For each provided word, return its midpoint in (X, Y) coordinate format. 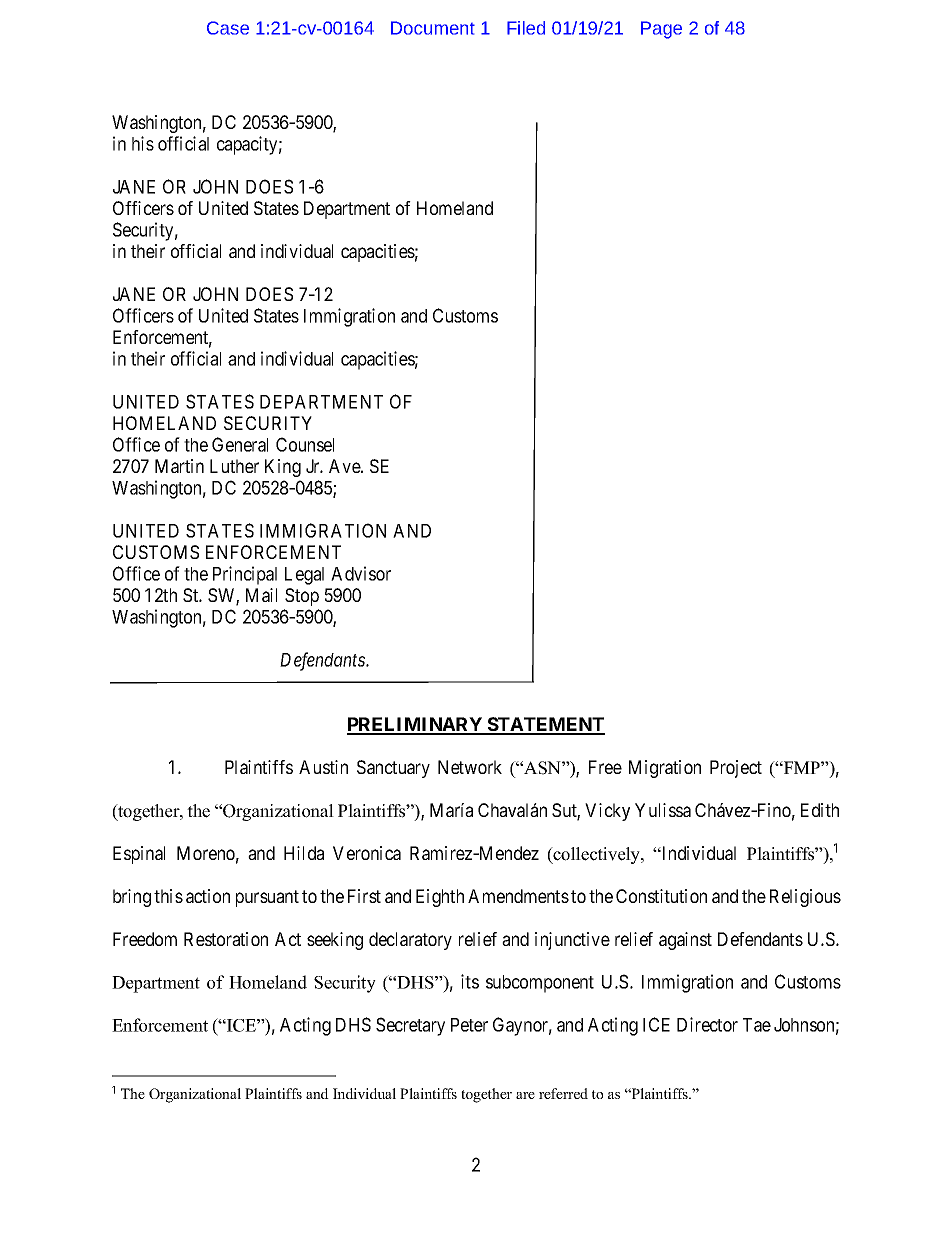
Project (736, 769)
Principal (245, 575)
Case (228, 28)
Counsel (305, 444)
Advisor (361, 573)
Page (661, 30)
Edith (820, 810)
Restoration (226, 939)
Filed (526, 28)
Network (470, 767)
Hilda (304, 853)
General (240, 444)
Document (433, 28)
